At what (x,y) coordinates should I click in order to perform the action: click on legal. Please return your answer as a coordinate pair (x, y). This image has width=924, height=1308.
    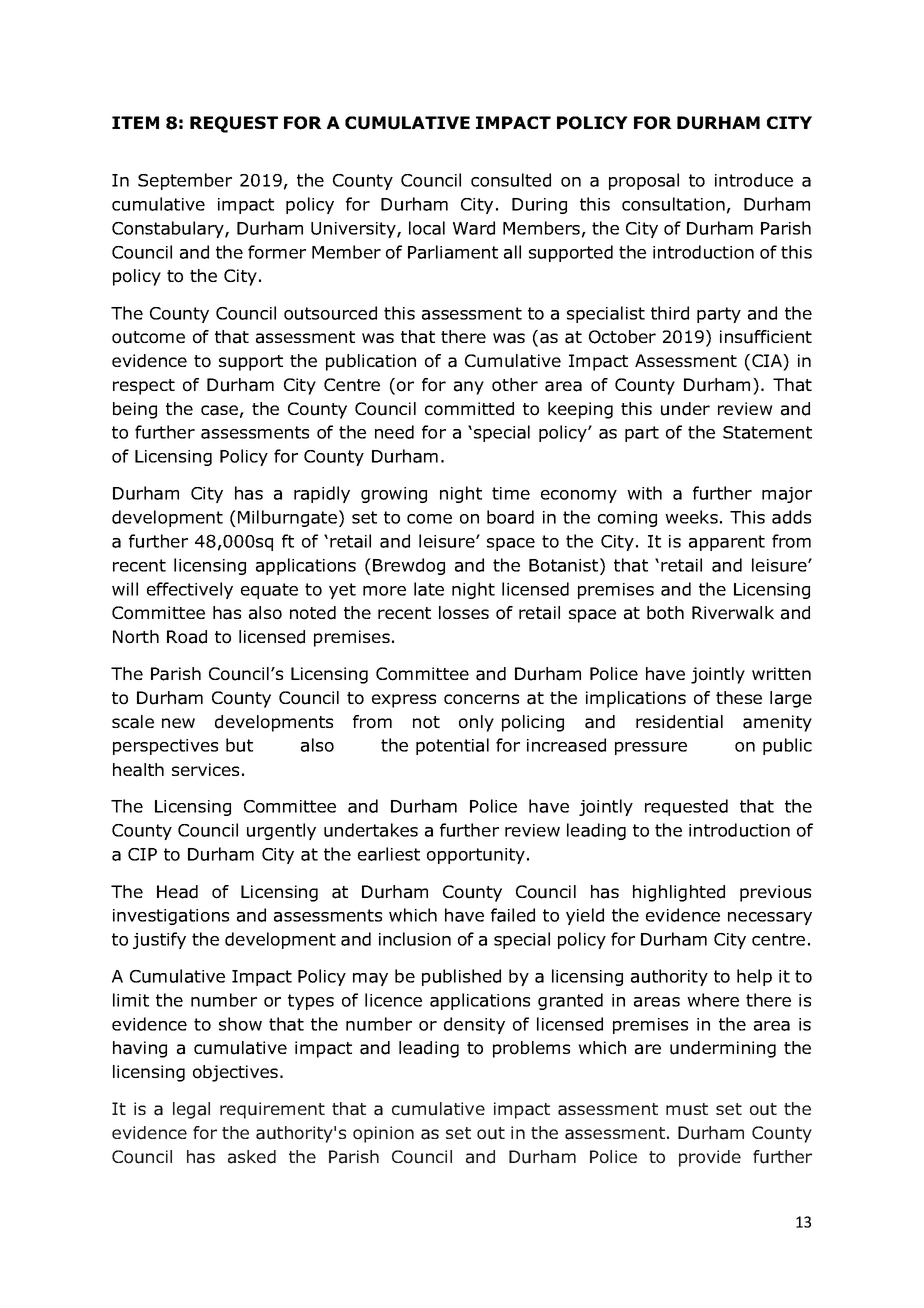
    Looking at the image, I should click on (191, 1110).
